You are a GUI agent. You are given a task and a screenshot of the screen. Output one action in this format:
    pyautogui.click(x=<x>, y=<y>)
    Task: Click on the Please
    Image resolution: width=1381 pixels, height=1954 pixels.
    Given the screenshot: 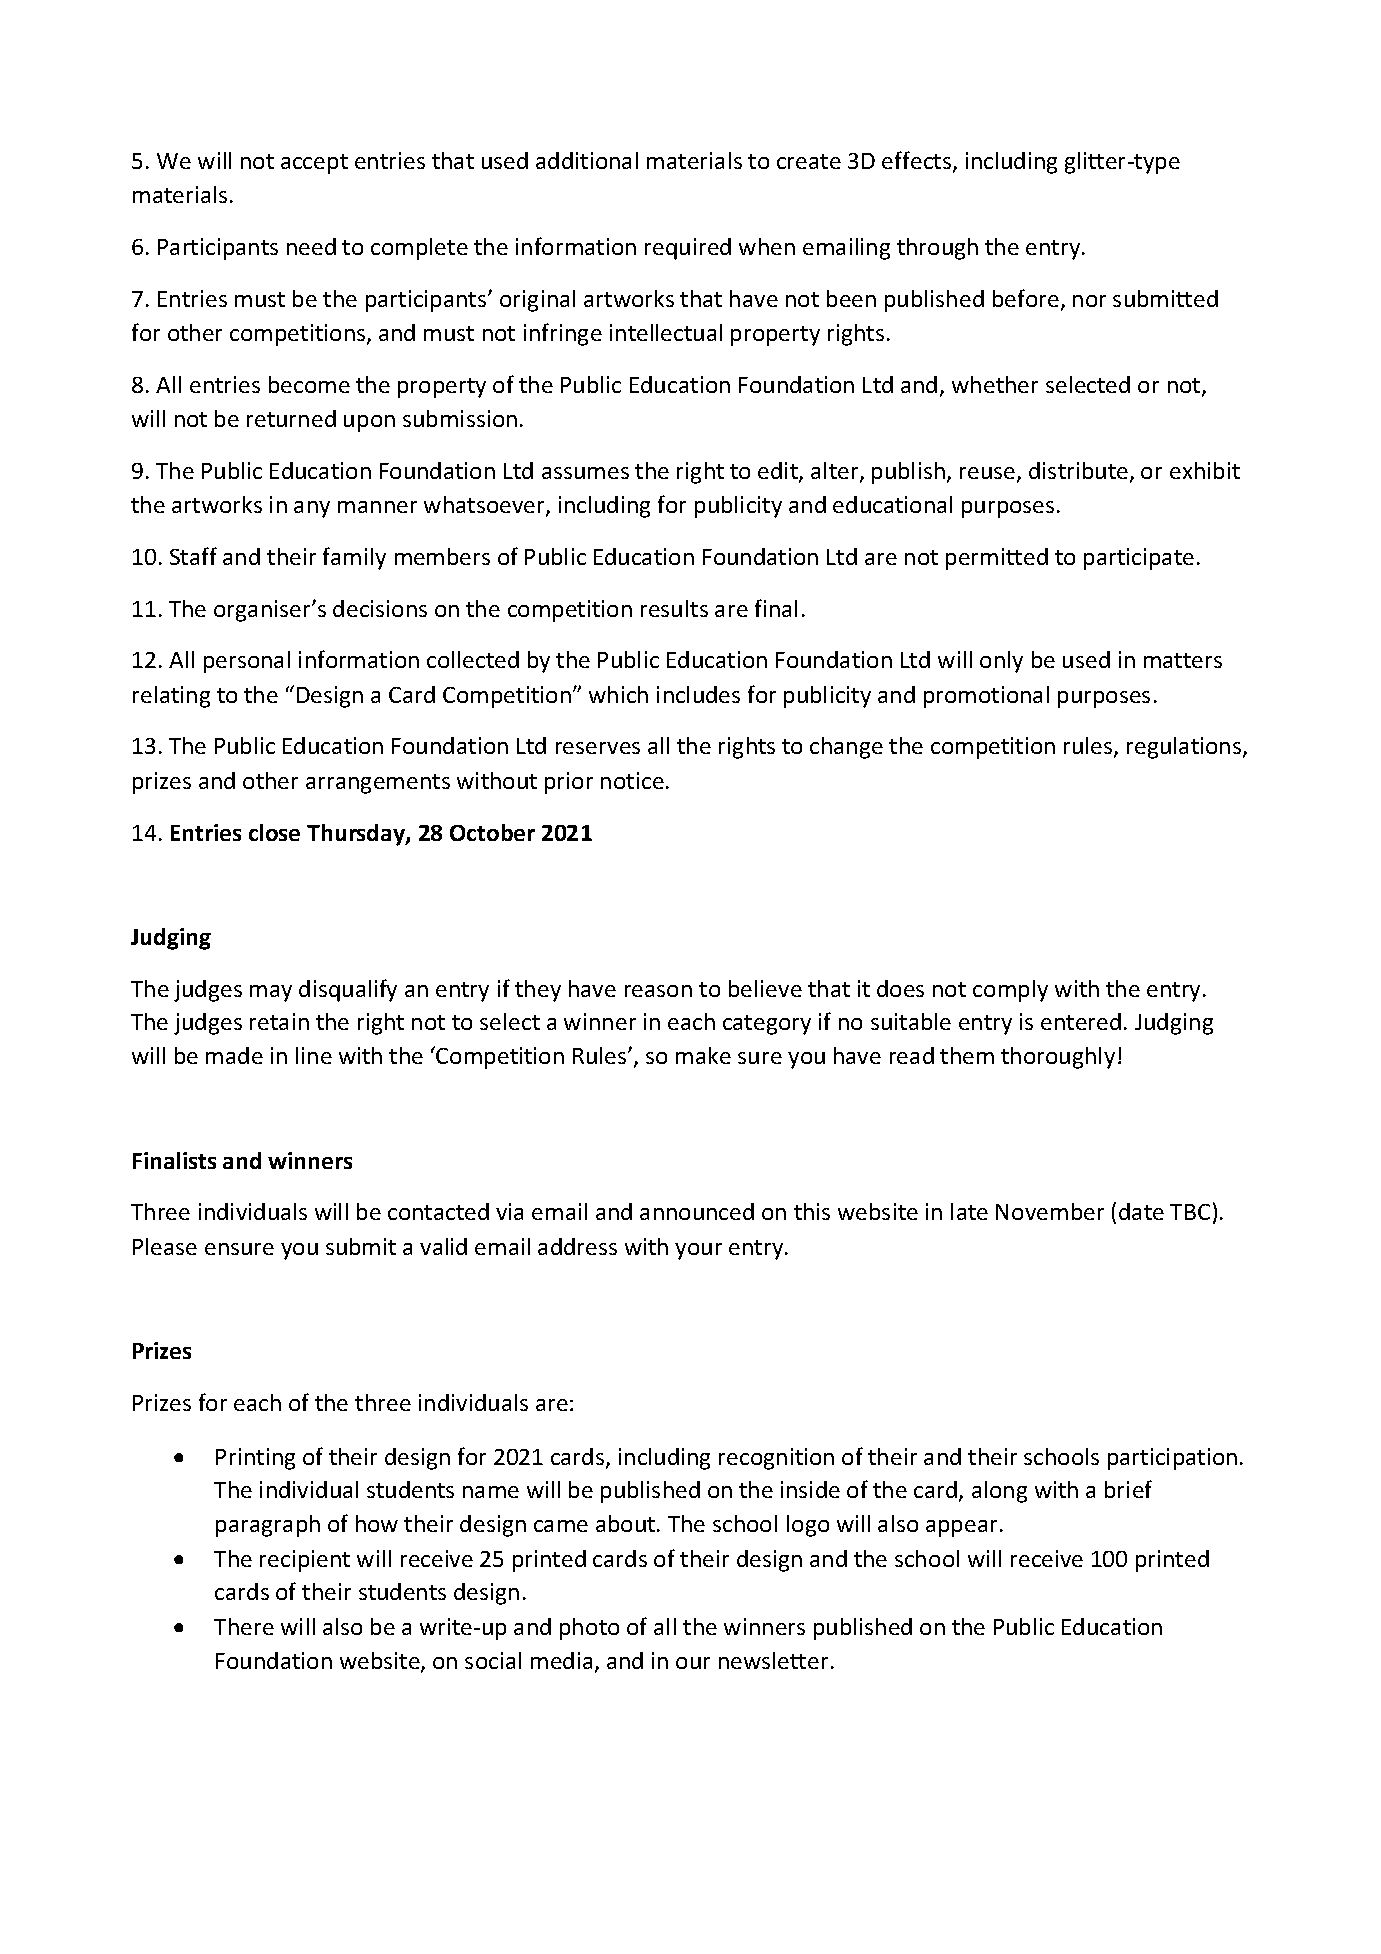 What is the action you would take?
    pyautogui.click(x=165, y=1246)
